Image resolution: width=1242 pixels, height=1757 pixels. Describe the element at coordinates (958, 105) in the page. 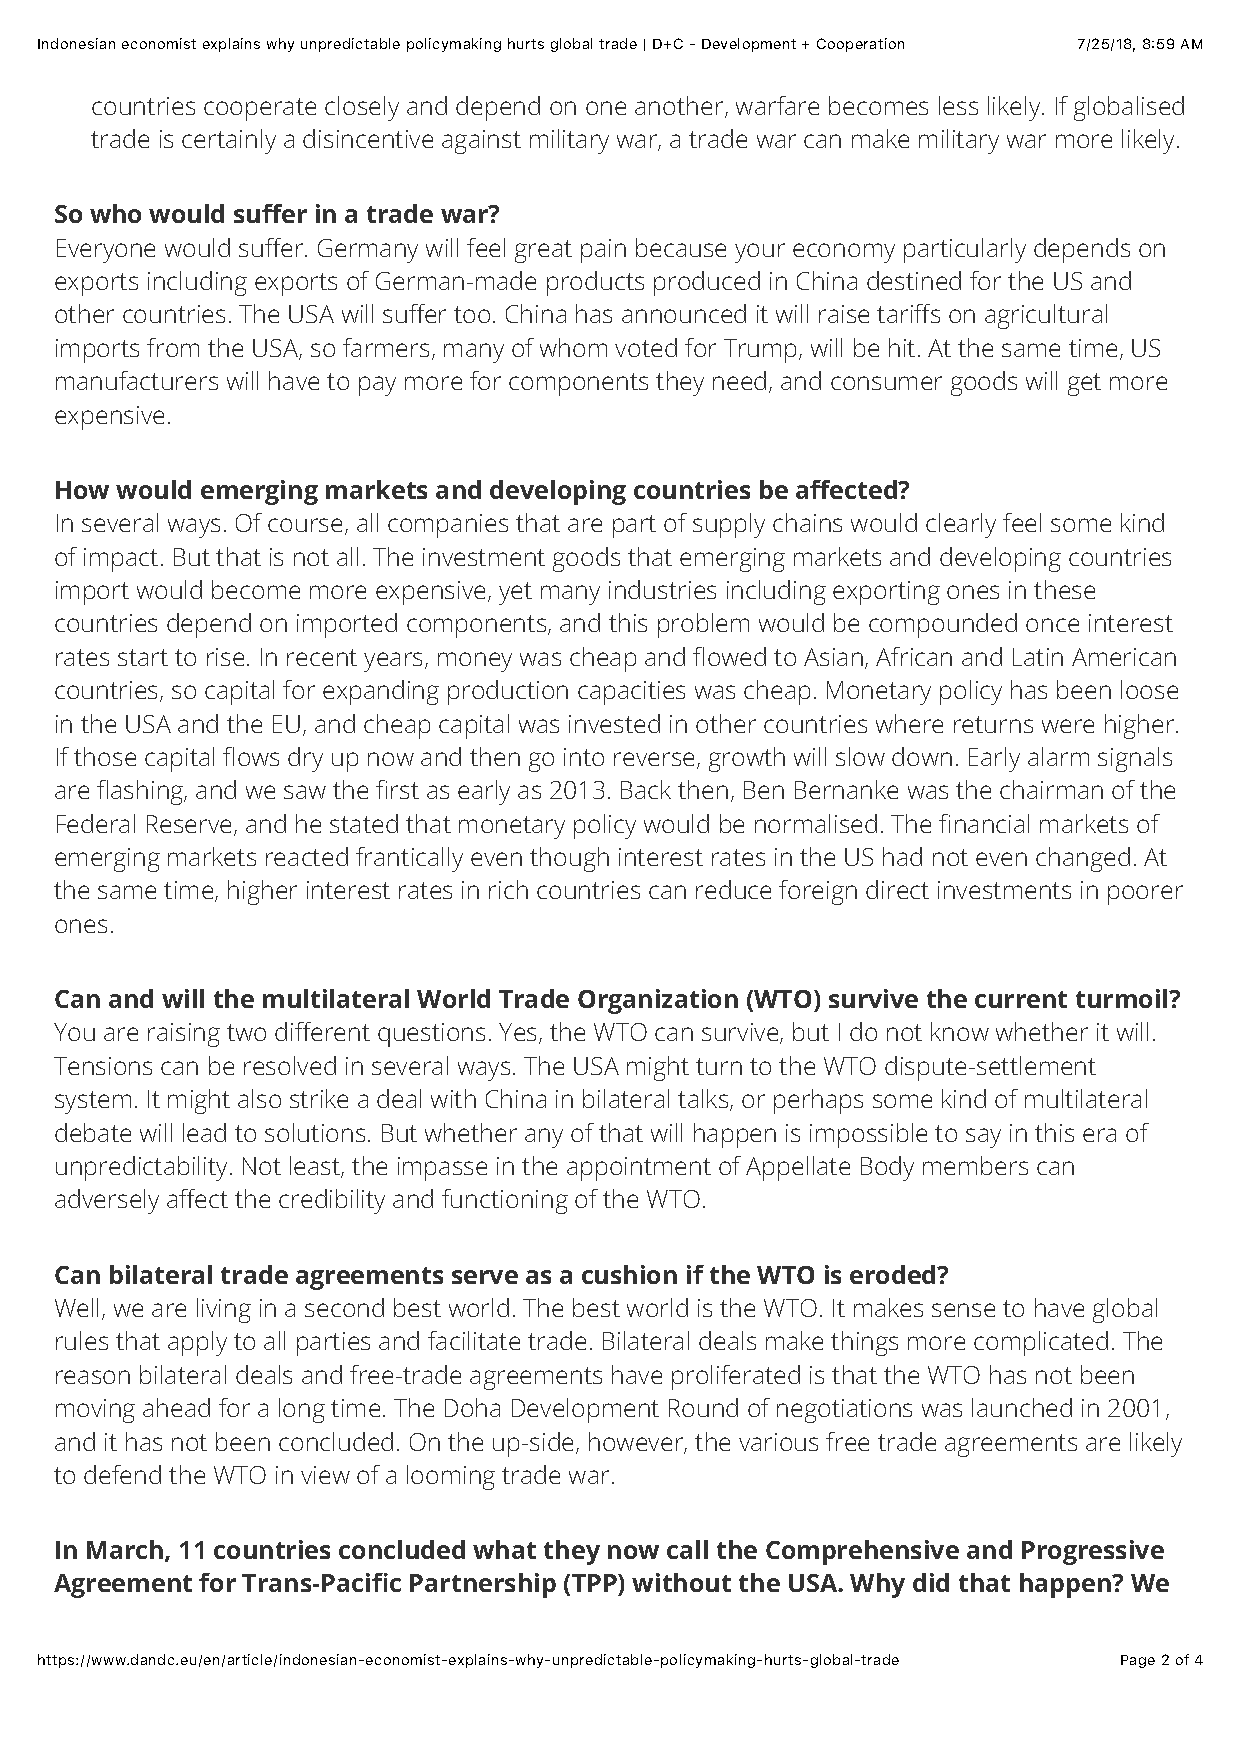

I see `less` at that location.
